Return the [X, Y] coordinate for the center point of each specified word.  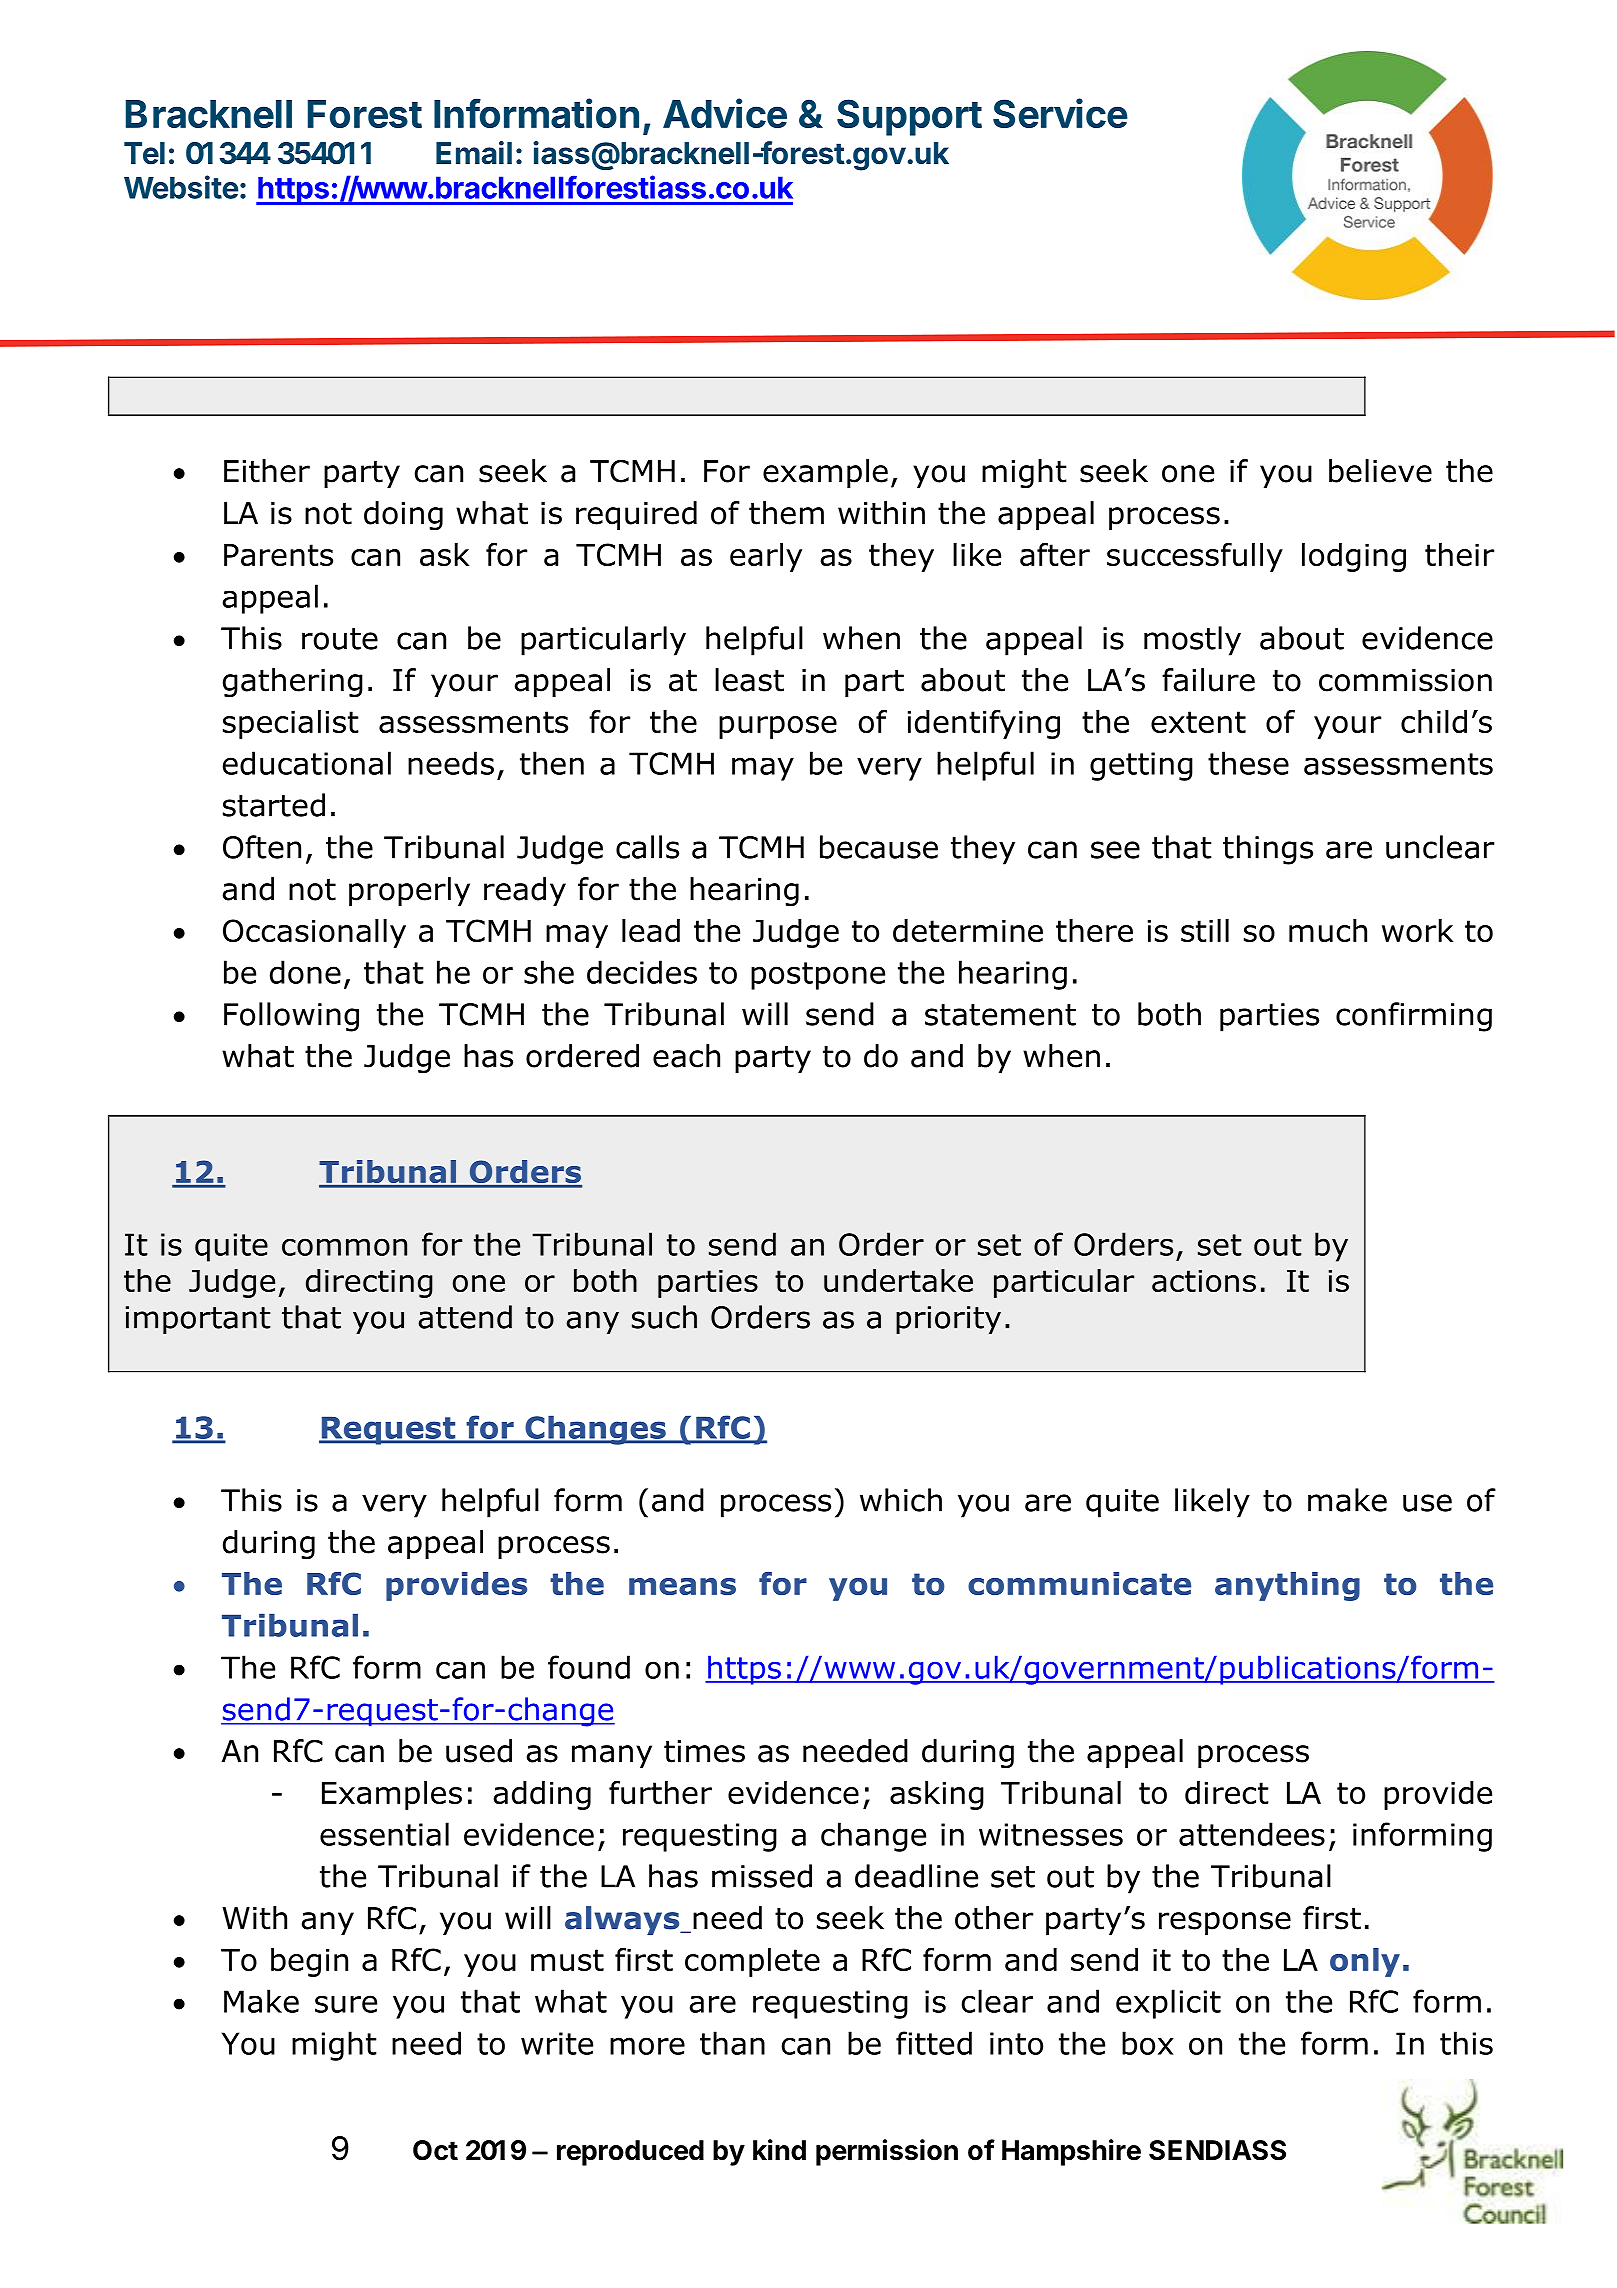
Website [181, 187]
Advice [725, 113]
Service [1060, 113]
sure [346, 2004]
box [1148, 2043]
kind [779, 2150]
